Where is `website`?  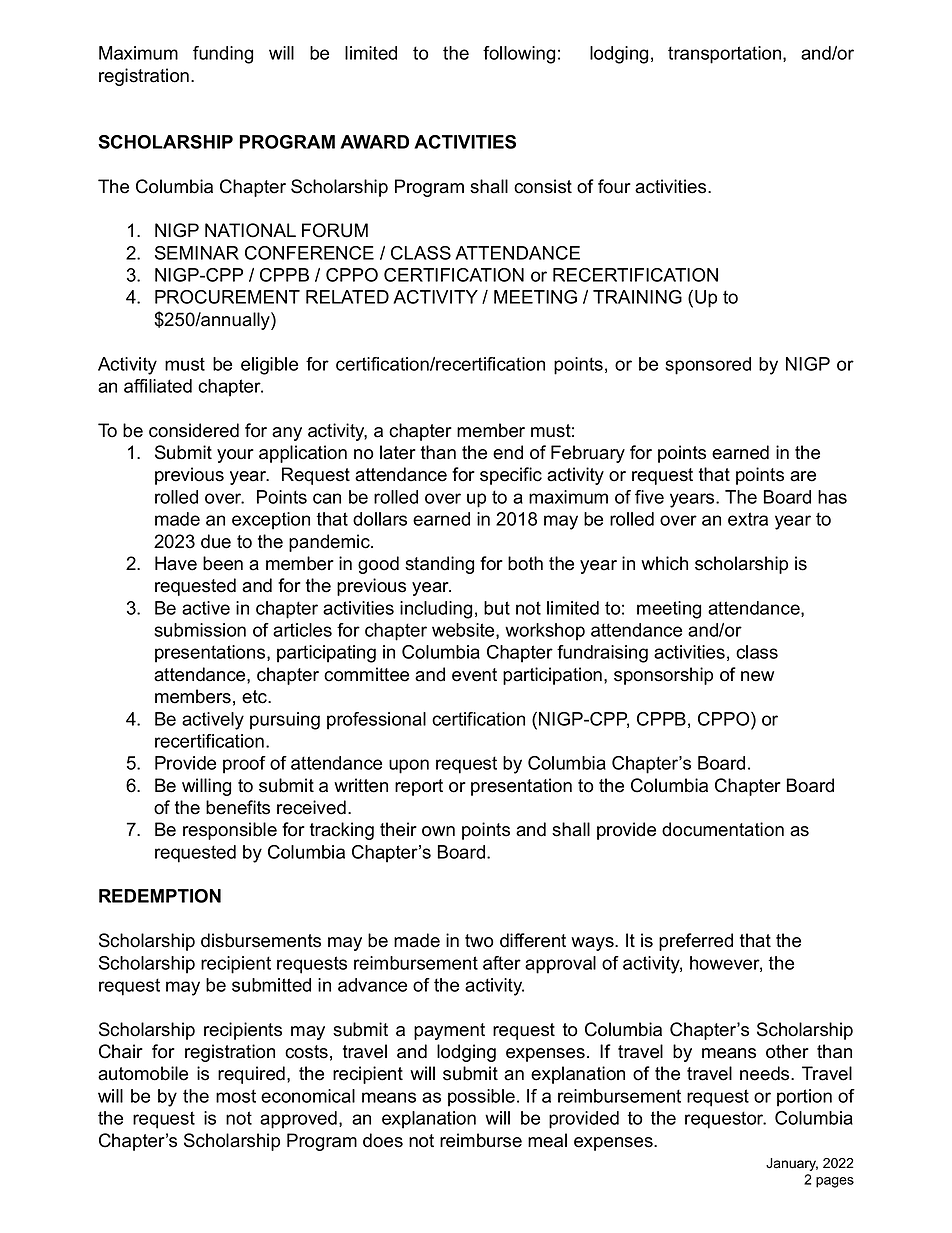
website is located at coordinates (464, 631).
